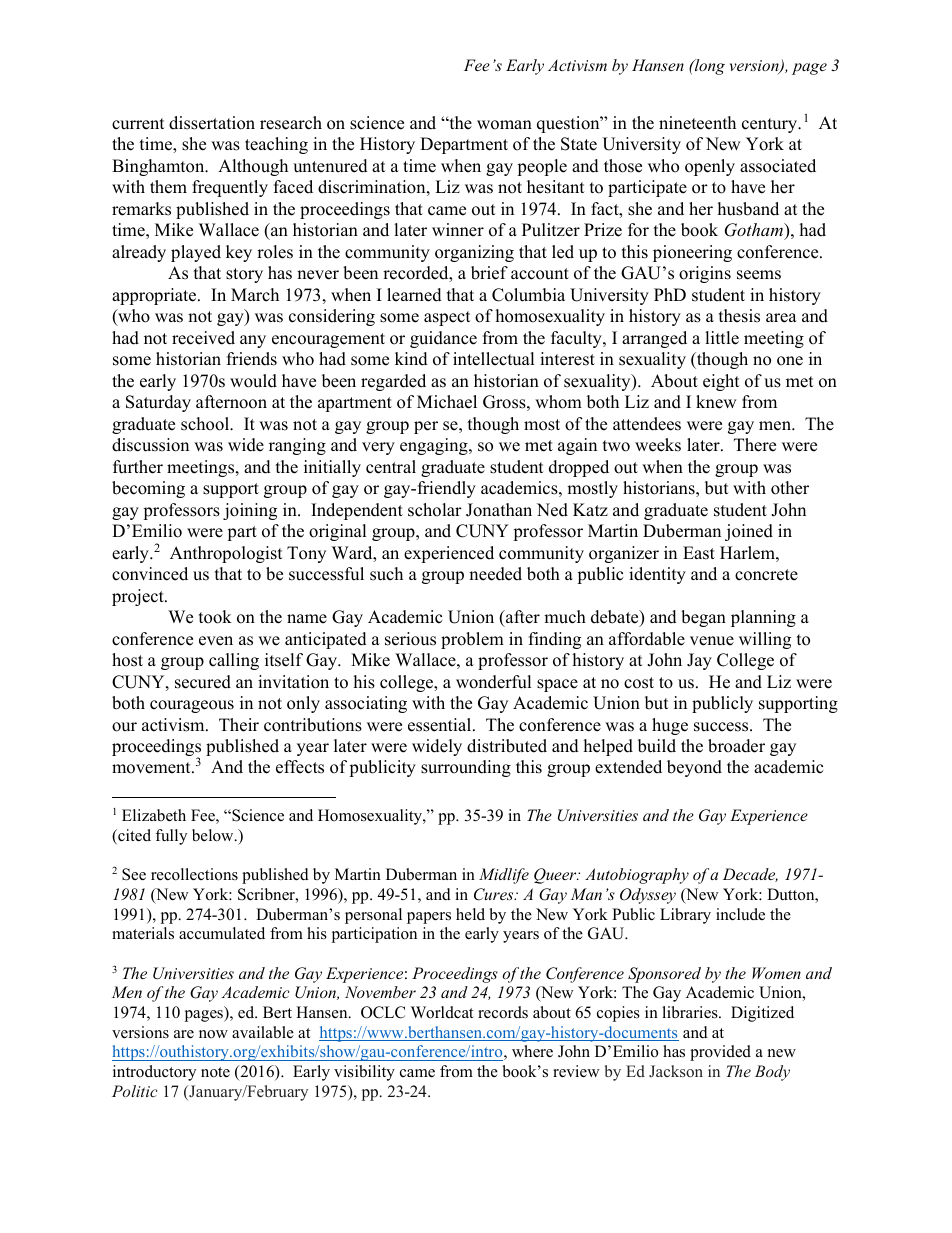 Image resolution: width=952 pixels, height=1233 pixels. What do you see at coordinates (466, 768) in the image?
I see `surrounding` at bounding box center [466, 768].
